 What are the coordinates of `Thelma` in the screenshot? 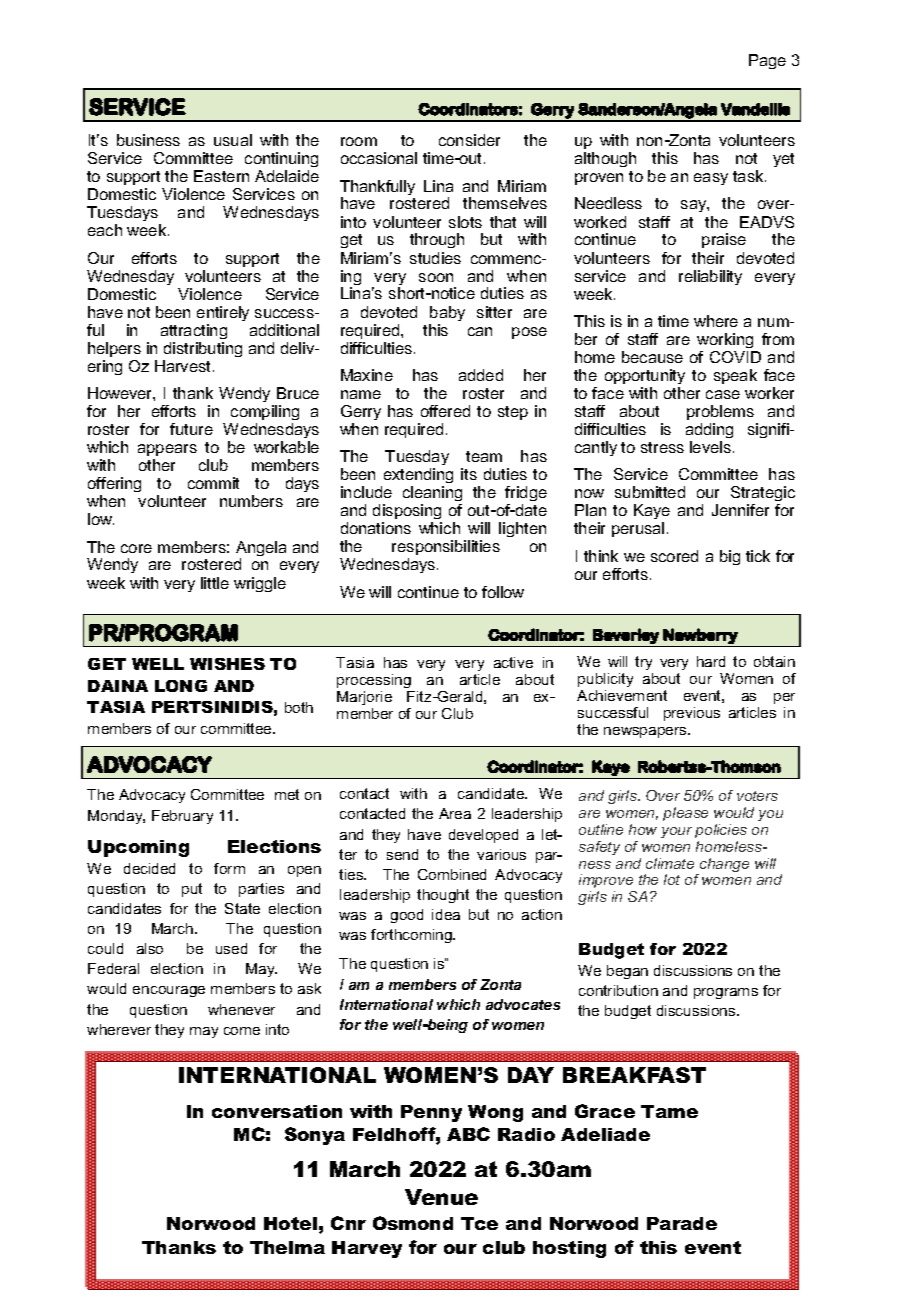 It's located at (287, 1247).
